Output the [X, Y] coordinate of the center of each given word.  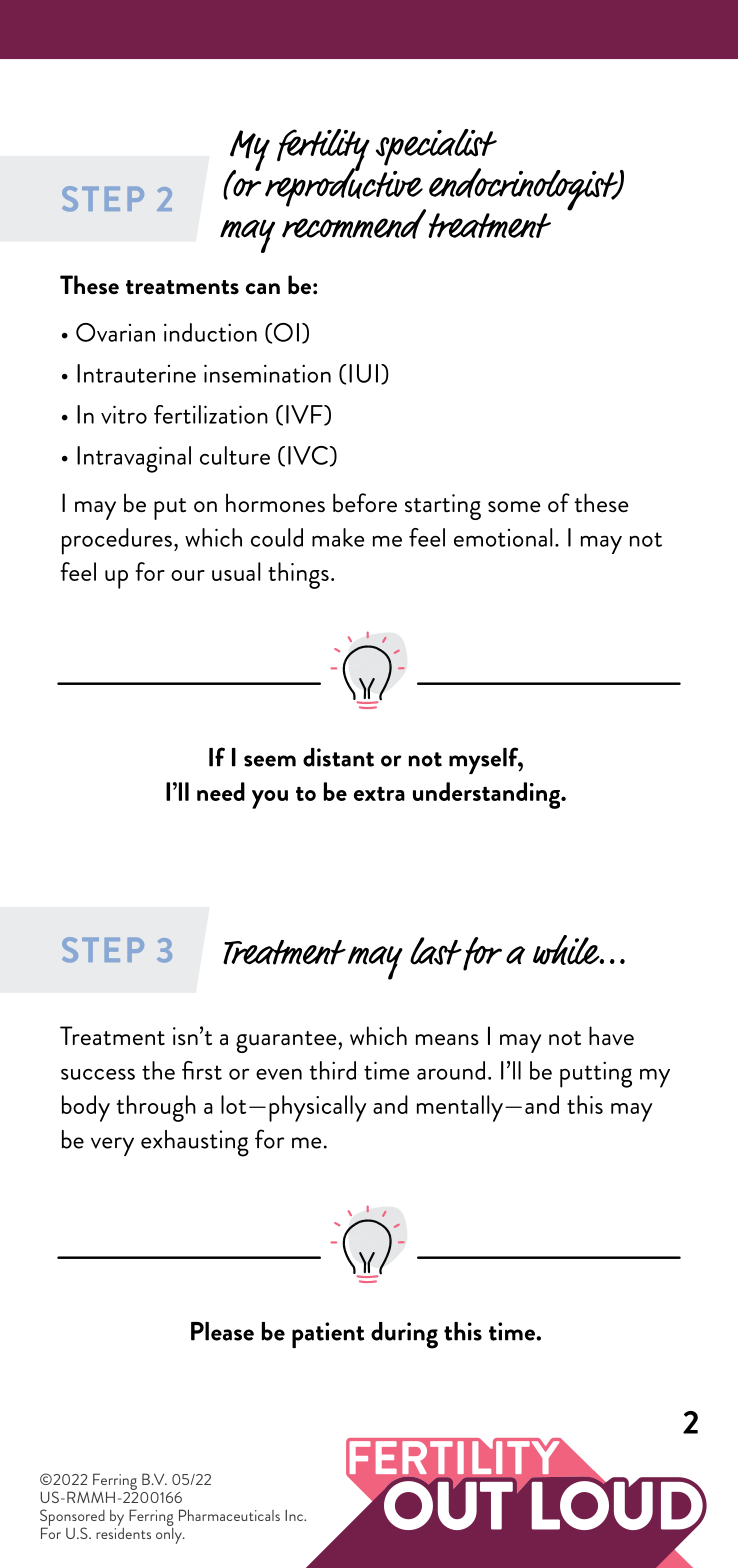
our [188, 575]
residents [123, 1532]
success [98, 1074]
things [298, 575]
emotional [503, 537]
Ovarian [115, 332]
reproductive [344, 186]
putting [596, 1074]
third [332, 1070]
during [404, 1335]
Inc [295, 1515]
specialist [436, 147]
